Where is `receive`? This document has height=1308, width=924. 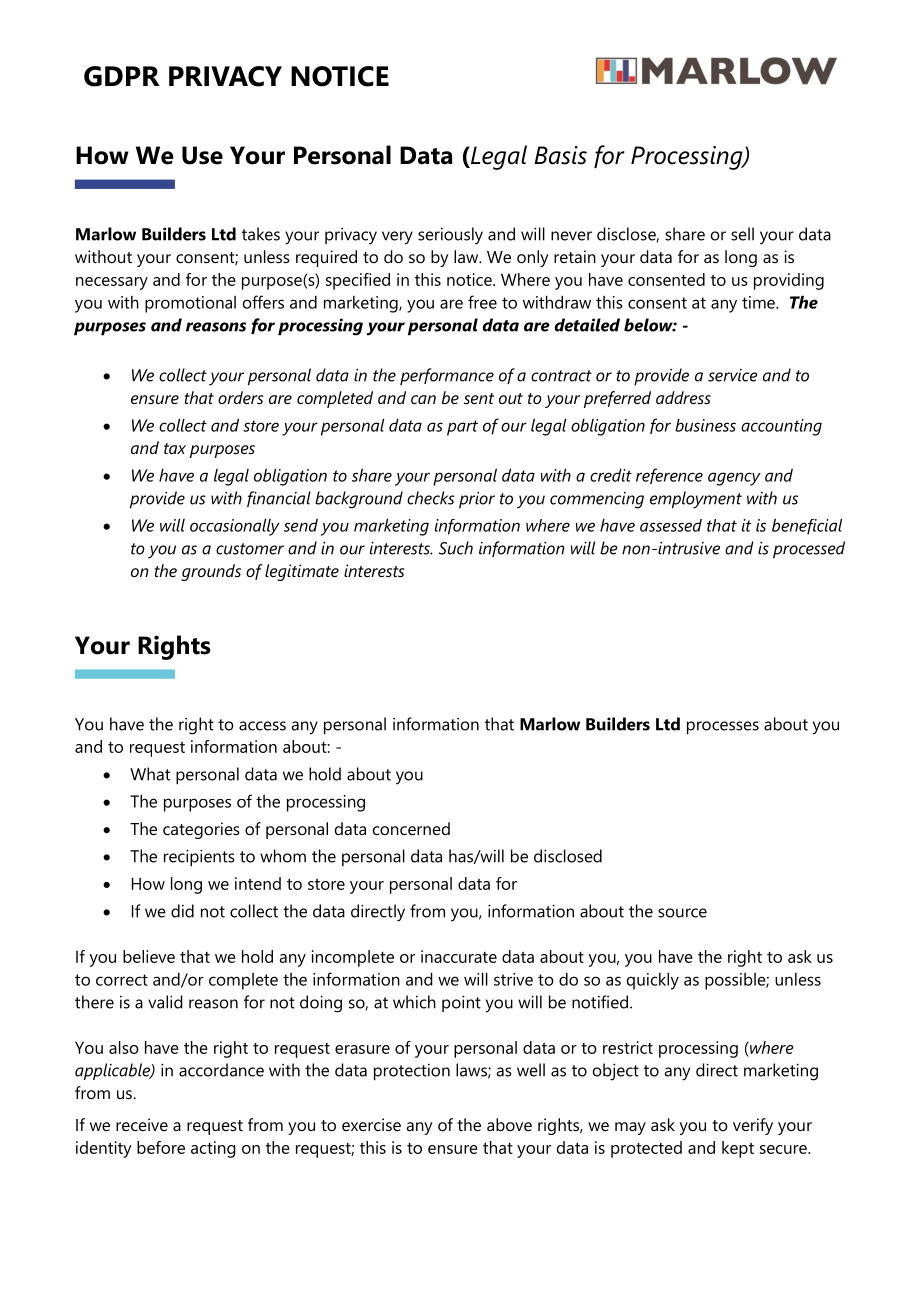 receive is located at coordinates (142, 1124).
